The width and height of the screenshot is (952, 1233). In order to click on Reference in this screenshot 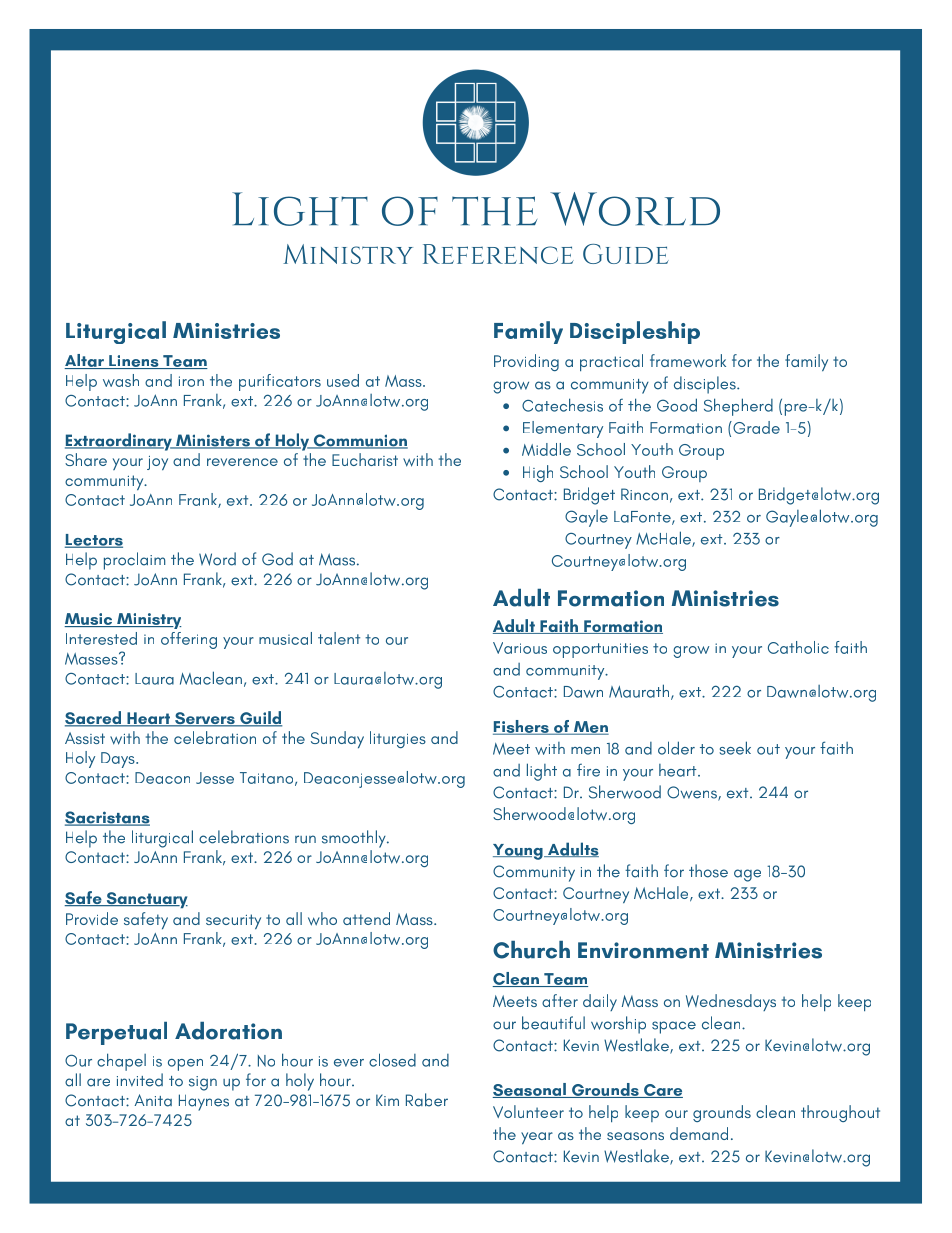, I will do `click(498, 254)`.
